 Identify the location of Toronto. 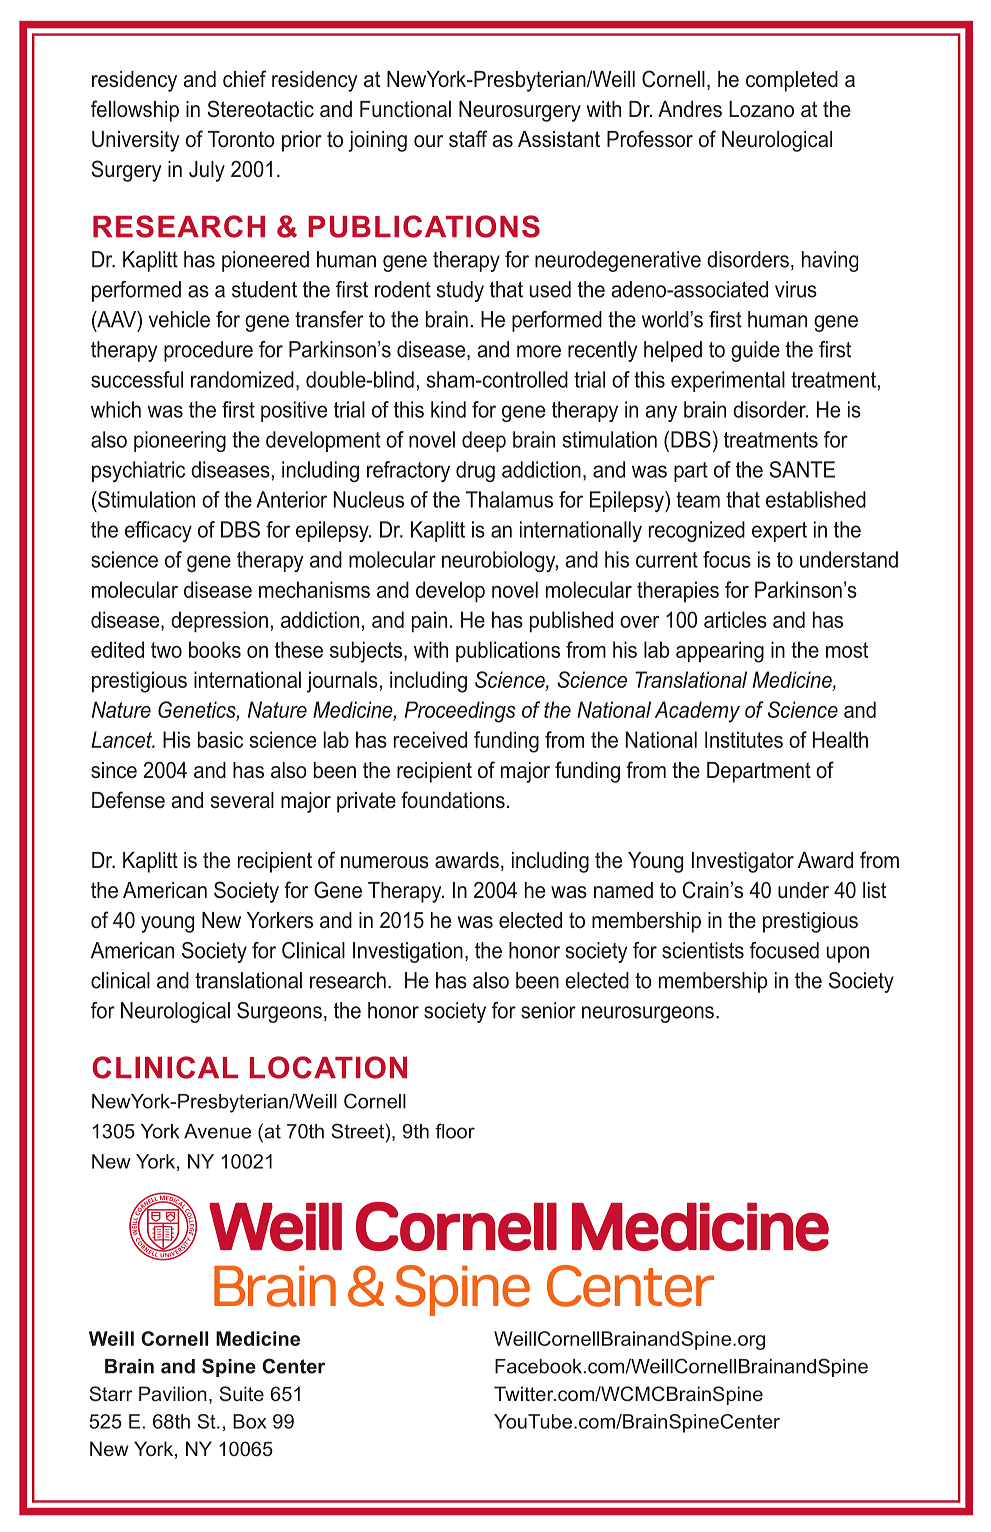
(241, 139).
